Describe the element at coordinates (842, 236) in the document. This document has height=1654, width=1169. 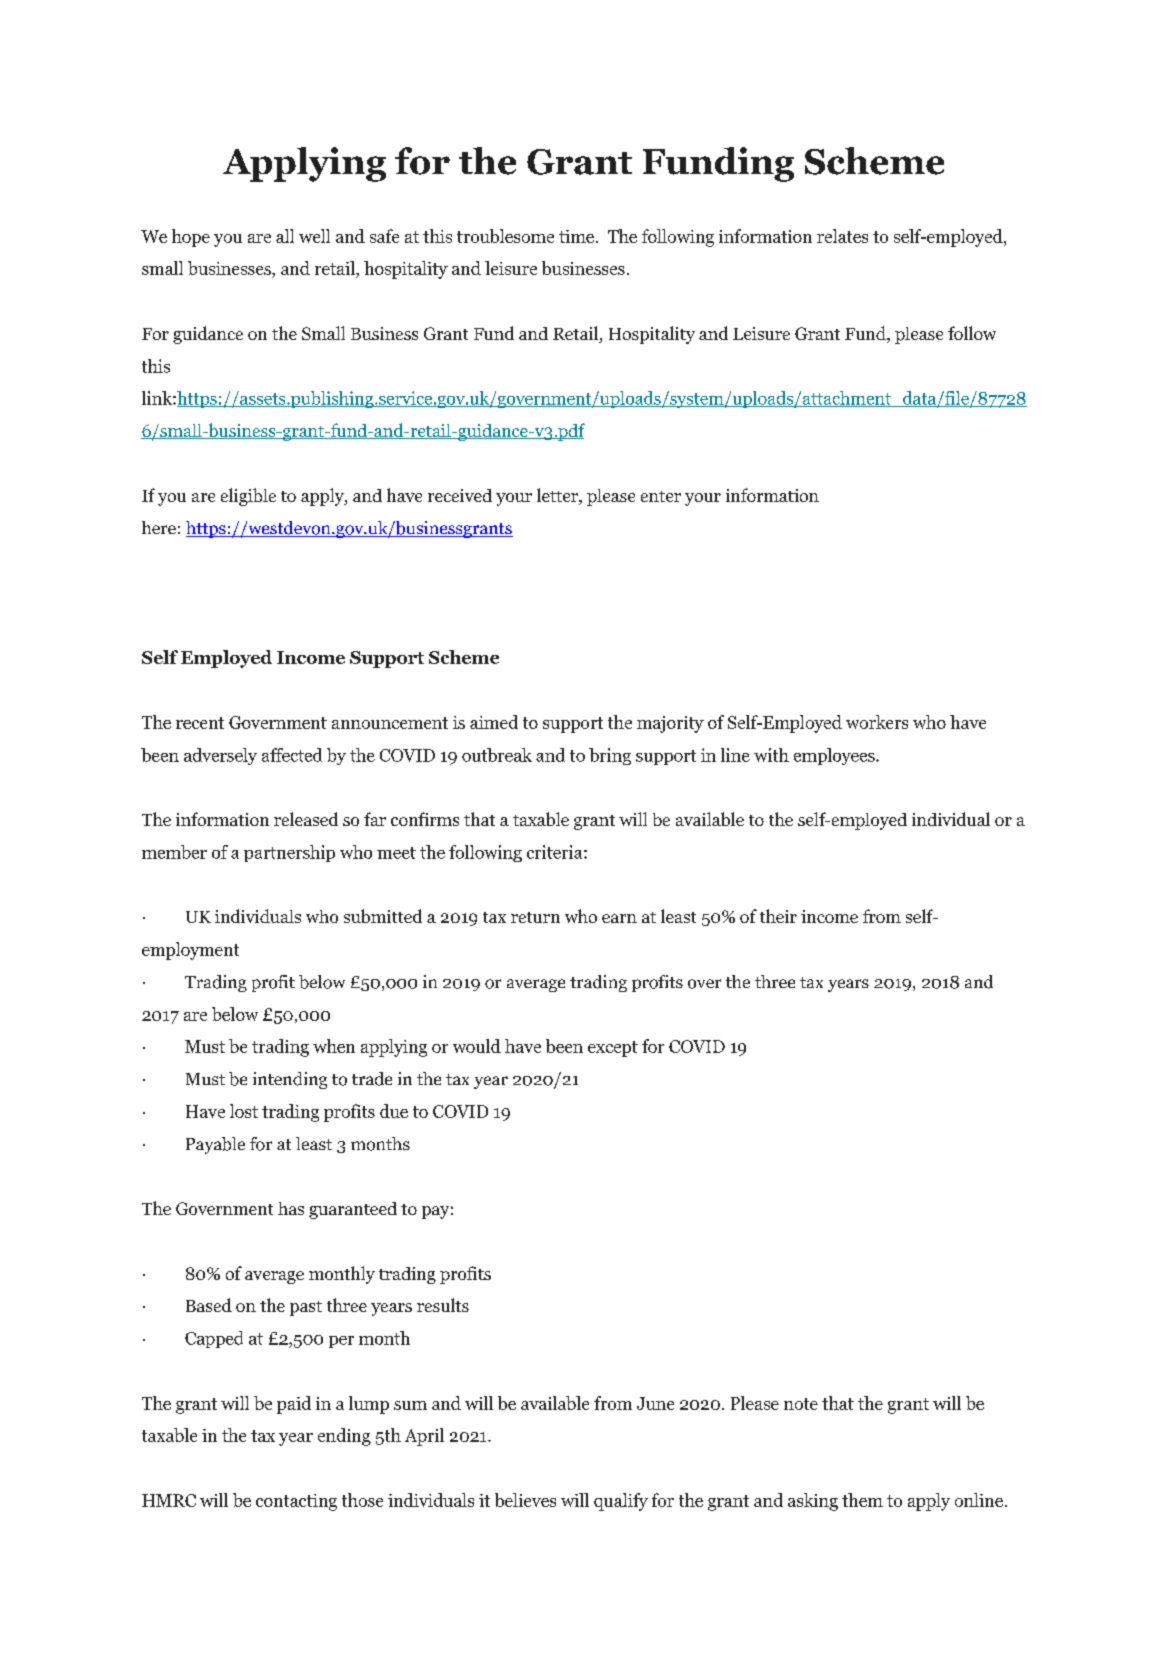
I see `relates` at that location.
